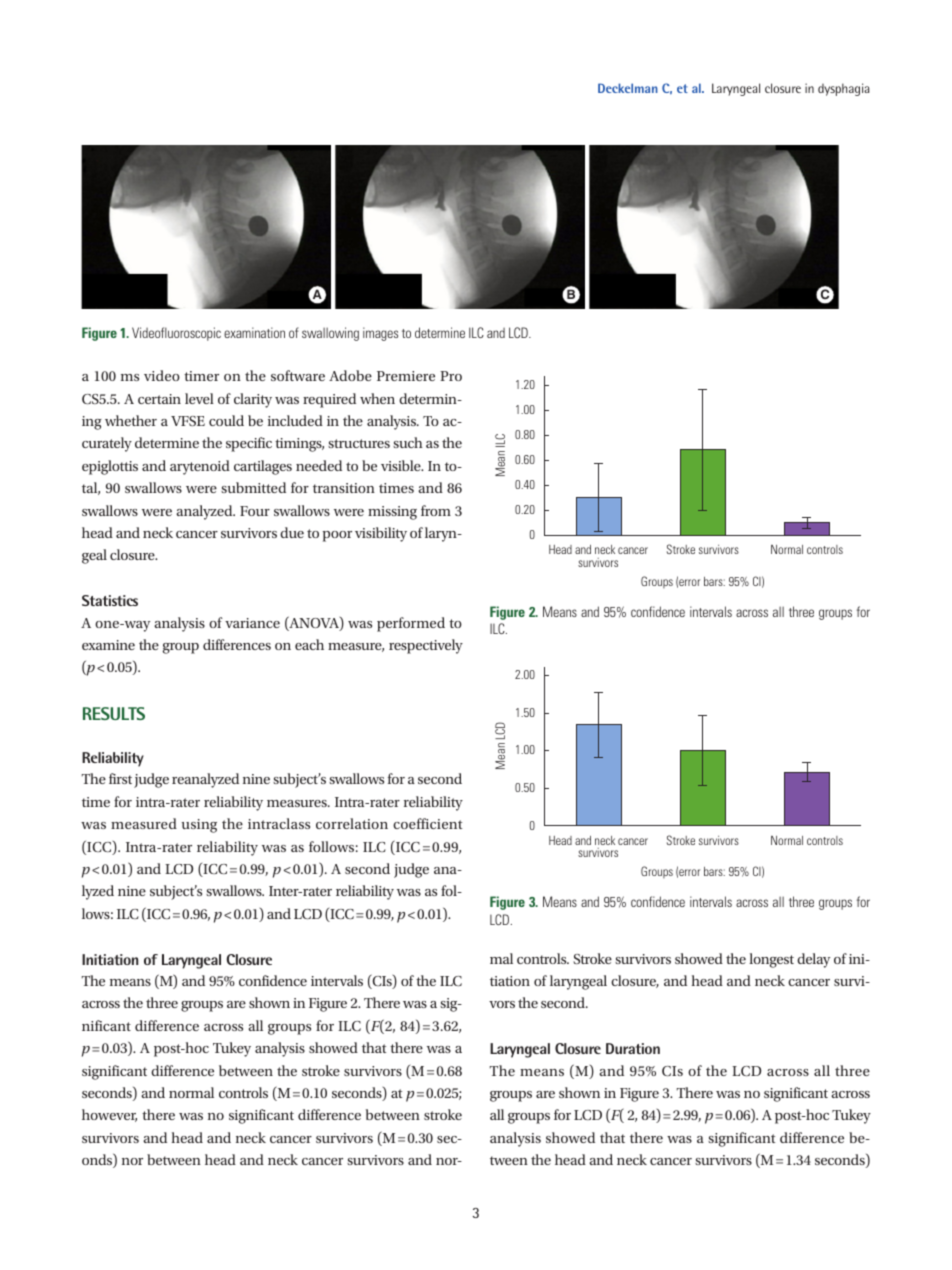  I want to click on Duration, so click(633, 1048).
